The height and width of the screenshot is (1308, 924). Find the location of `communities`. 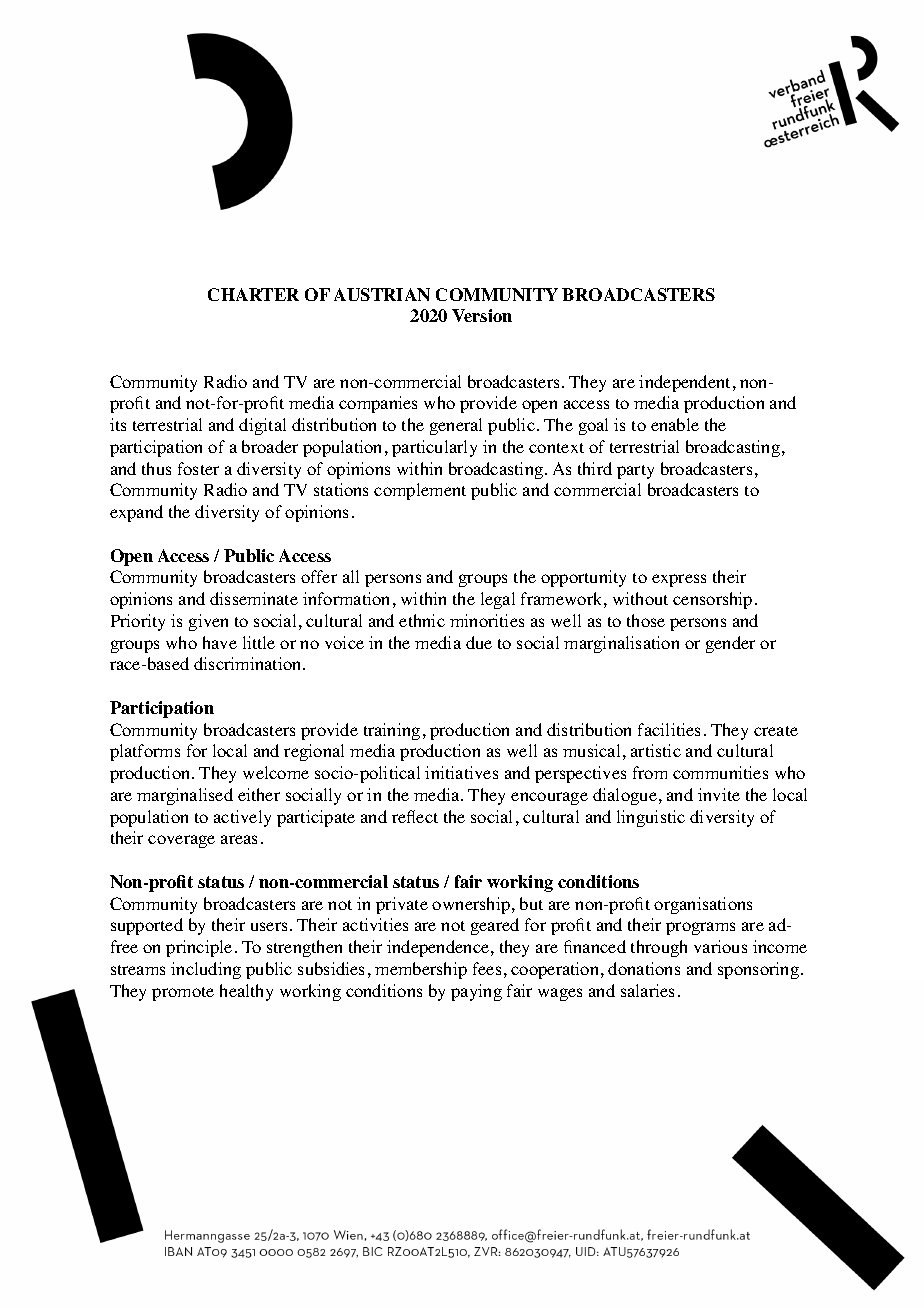

communities is located at coordinates (720, 772).
